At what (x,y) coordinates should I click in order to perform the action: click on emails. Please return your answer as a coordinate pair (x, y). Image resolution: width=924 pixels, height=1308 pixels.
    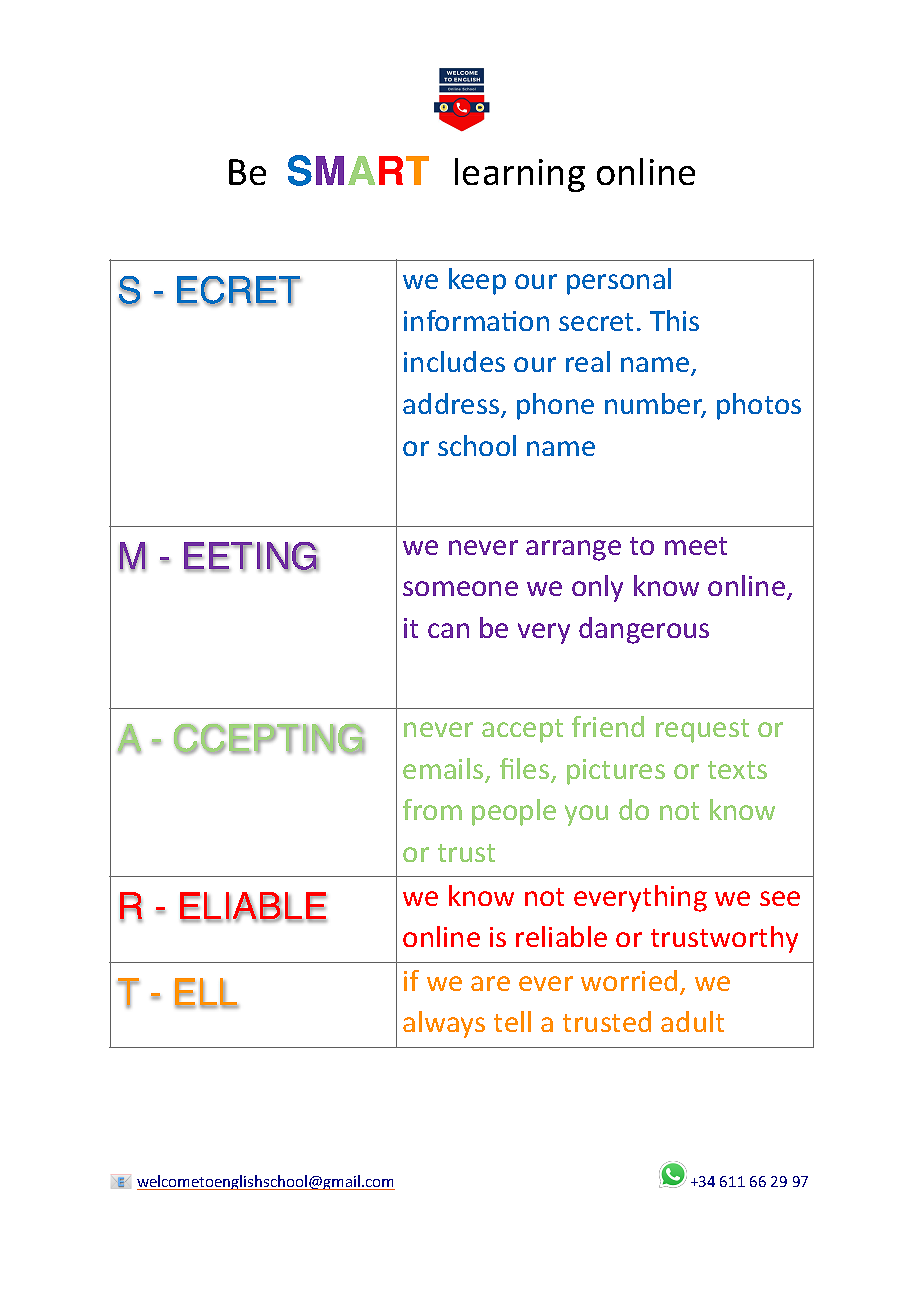
    Looking at the image, I should click on (444, 770).
